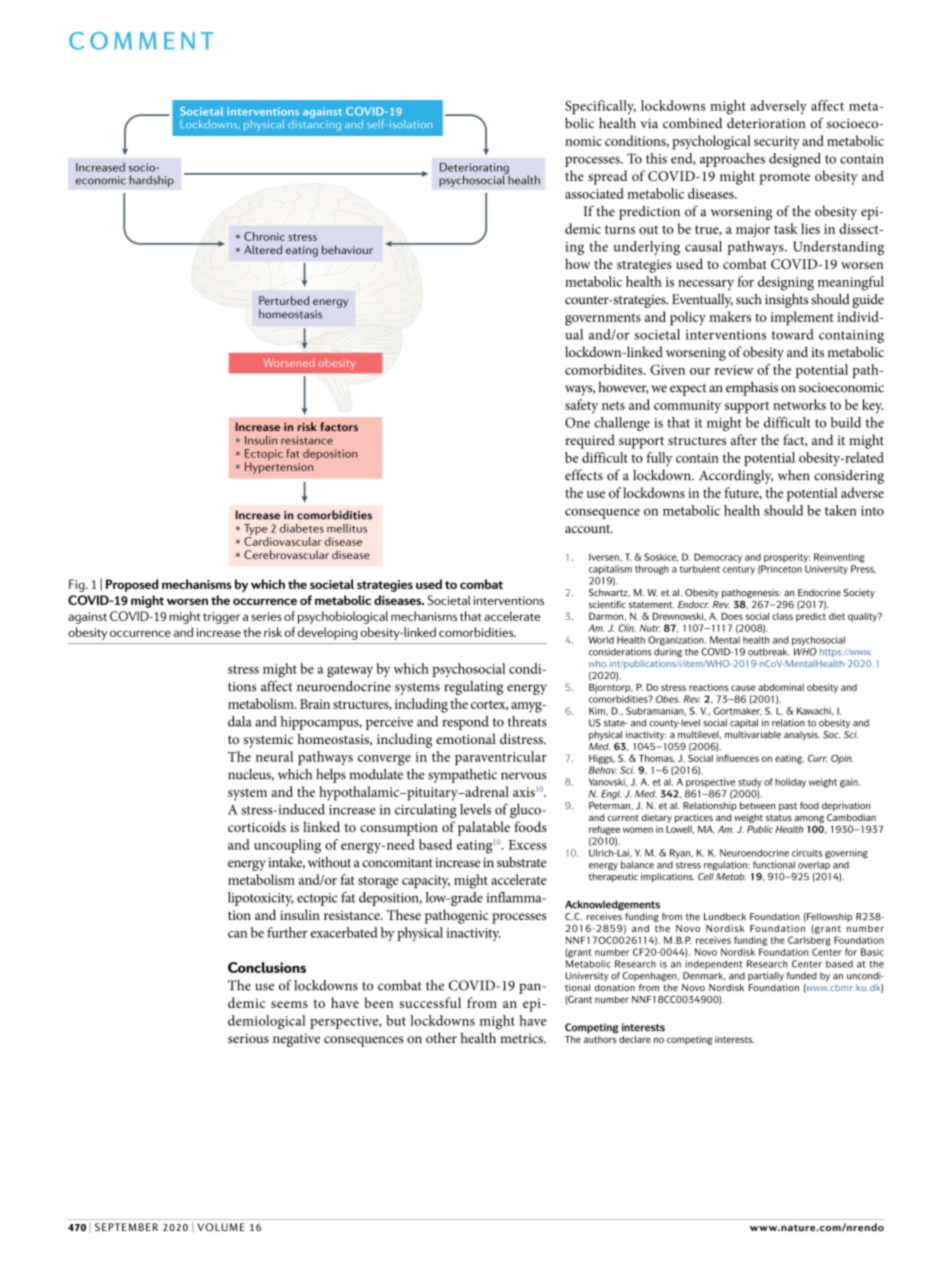 Image resolution: width=952 pixels, height=1265 pixels. I want to click on September, so click(126, 1227).
